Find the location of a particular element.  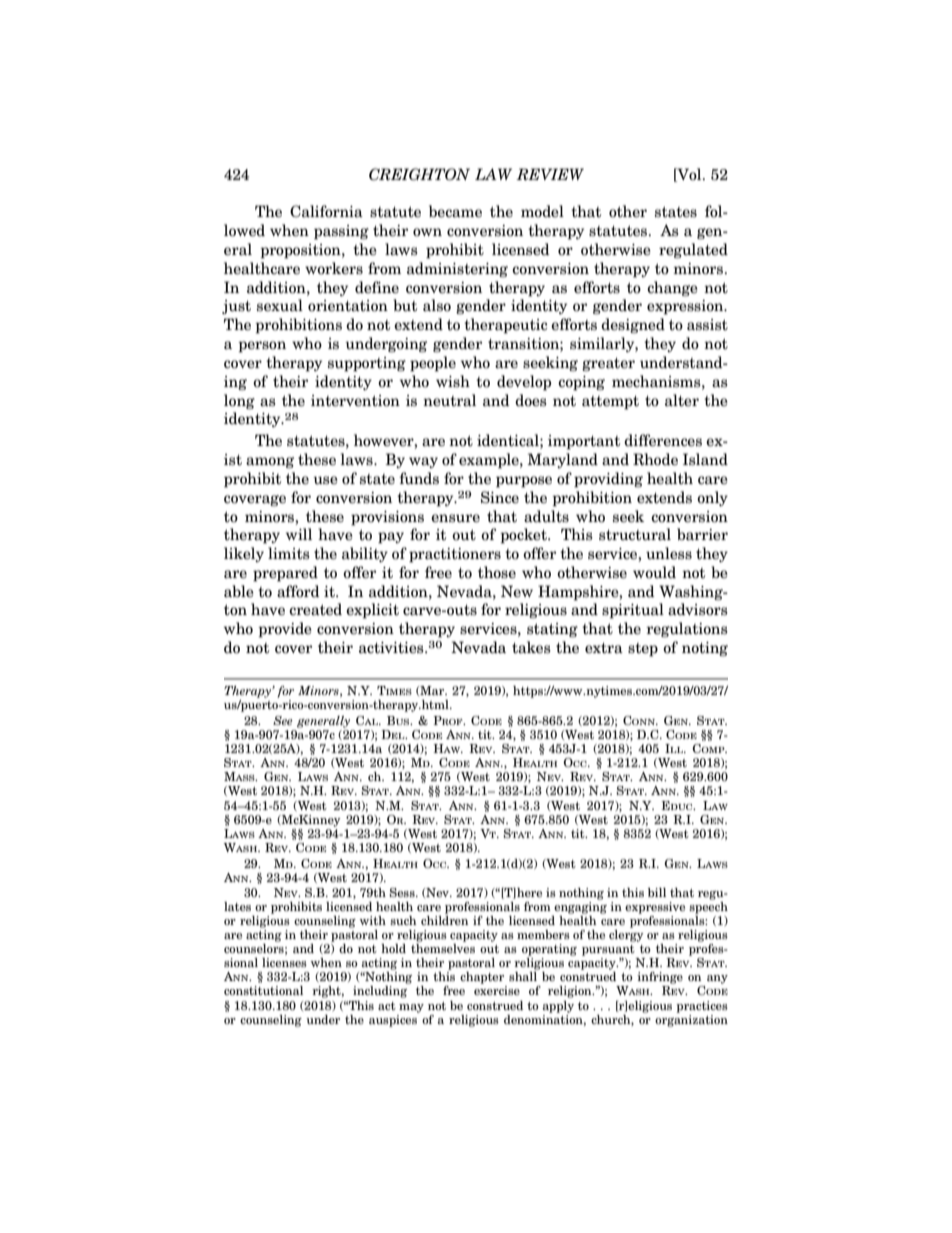

chapter is located at coordinates (482, 978).
